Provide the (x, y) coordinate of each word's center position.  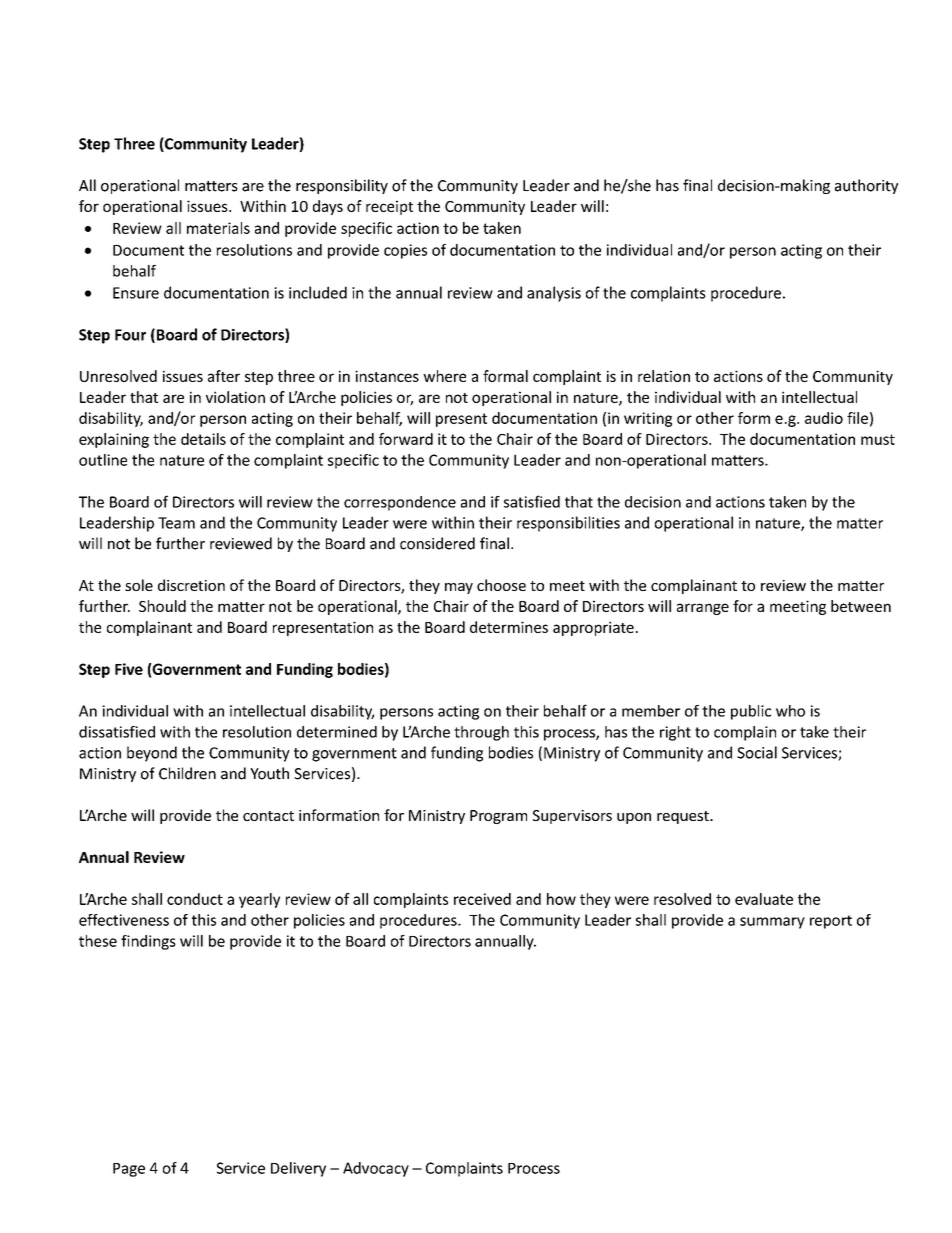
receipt (389, 207)
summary (772, 923)
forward (406, 439)
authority (866, 186)
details (203, 439)
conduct (195, 899)
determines (509, 627)
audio (824, 418)
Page (129, 1170)
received (482, 899)
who (790, 711)
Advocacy (376, 1169)
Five (129, 669)
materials (218, 228)
